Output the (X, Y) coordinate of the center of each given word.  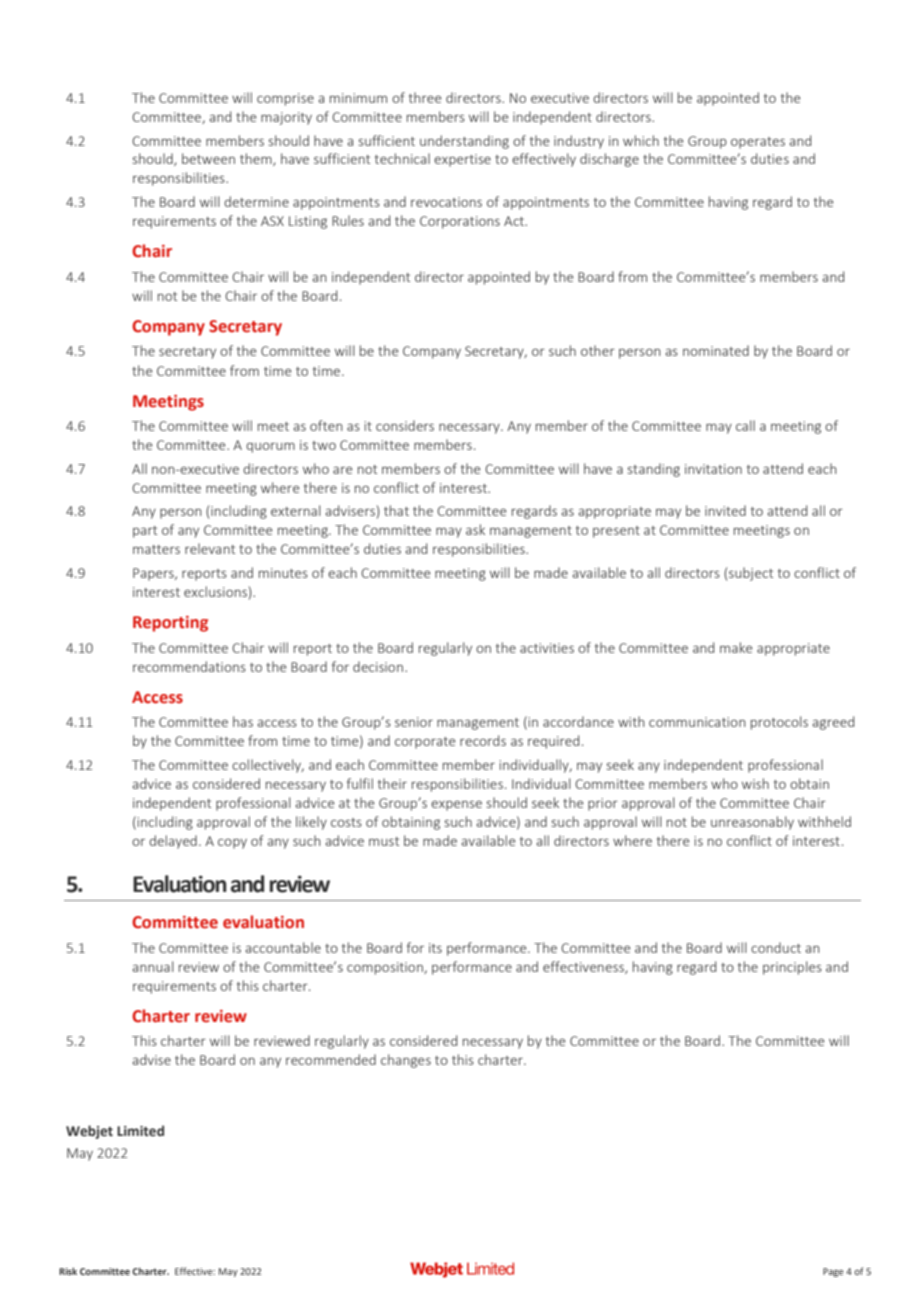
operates (758, 143)
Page (833, 1272)
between (208, 158)
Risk (68, 1271)
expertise (462, 160)
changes (406, 1061)
